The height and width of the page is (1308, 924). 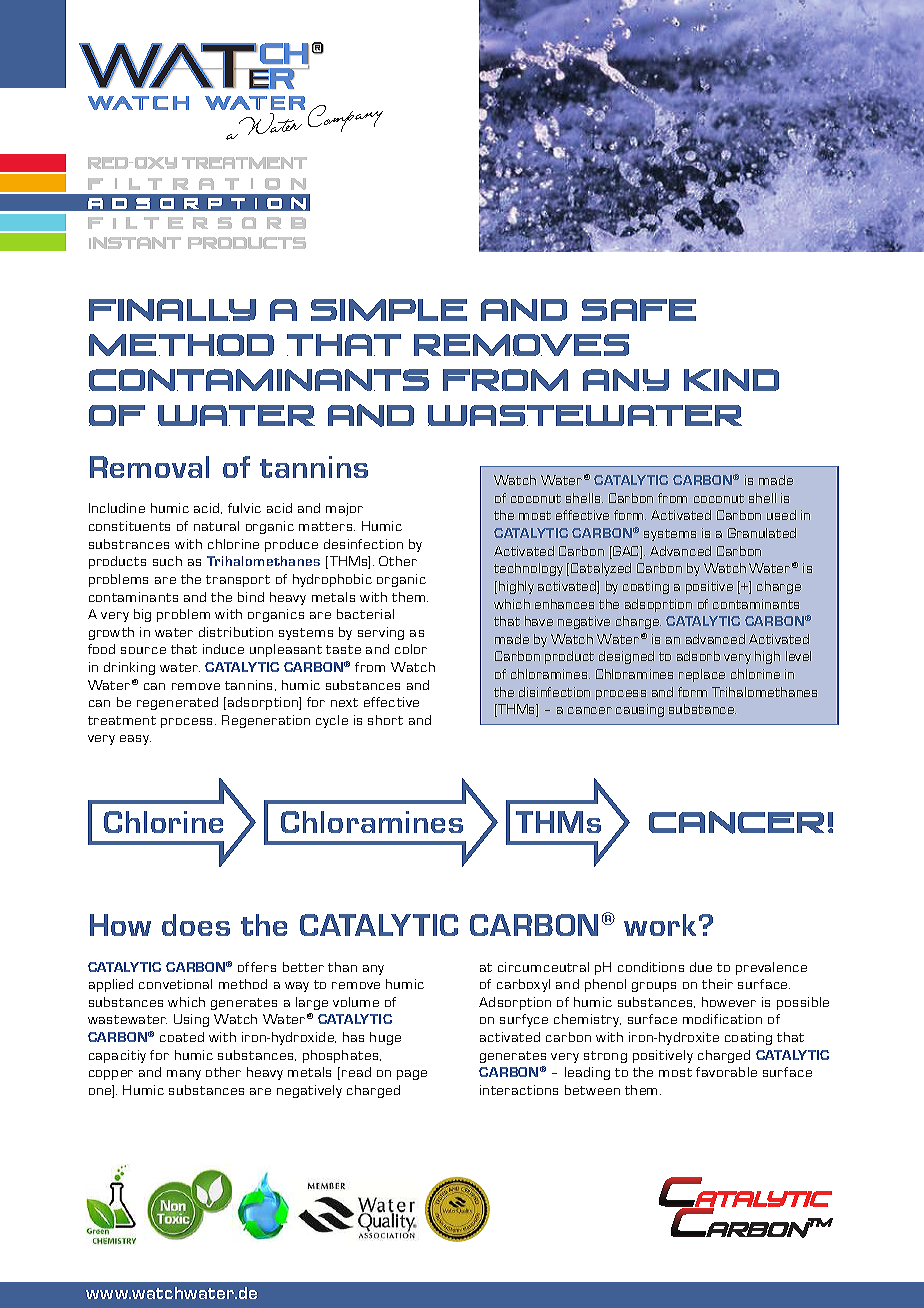 I want to click on Removal, so click(x=149, y=467).
